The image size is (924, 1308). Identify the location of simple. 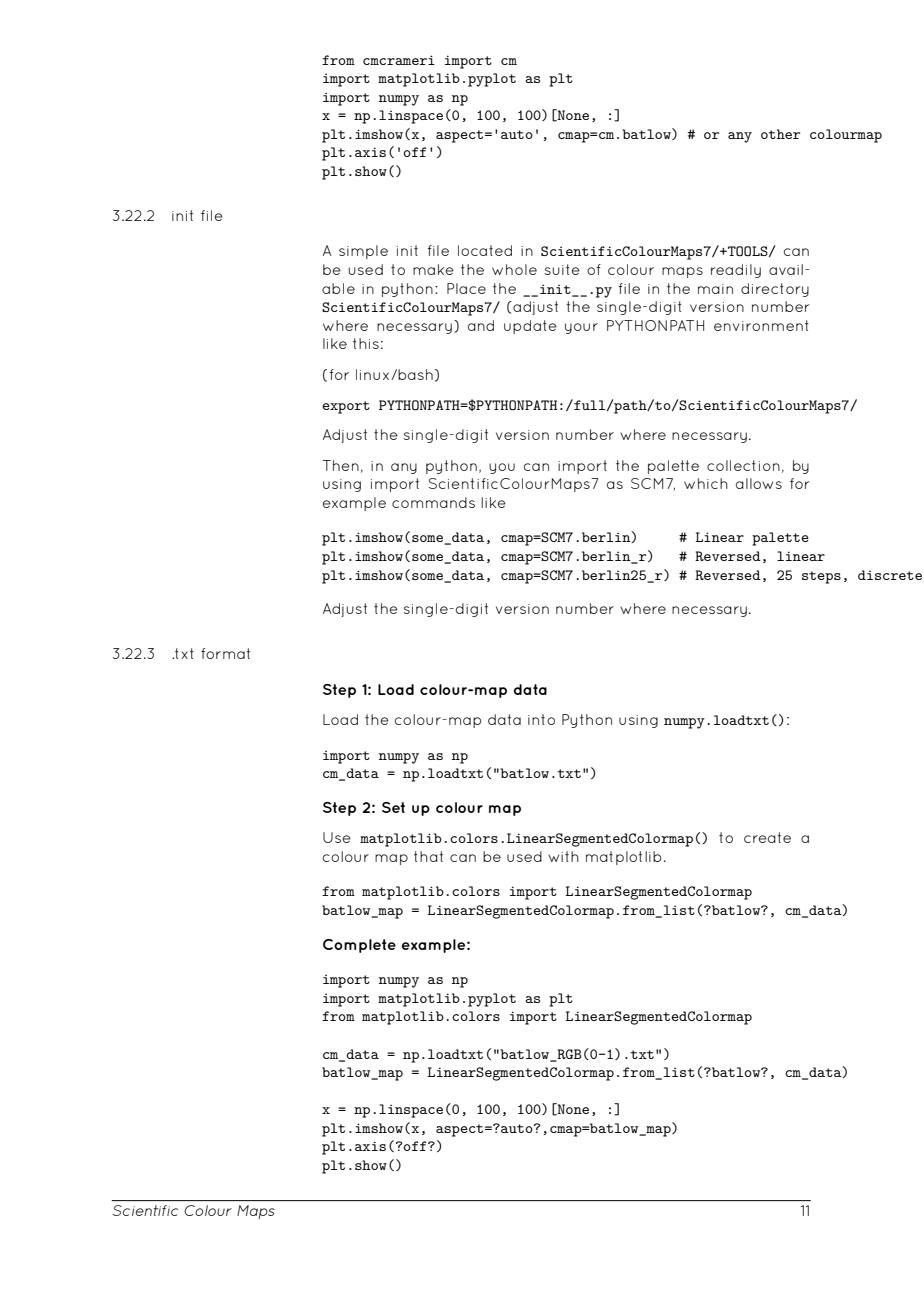
(363, 252).
